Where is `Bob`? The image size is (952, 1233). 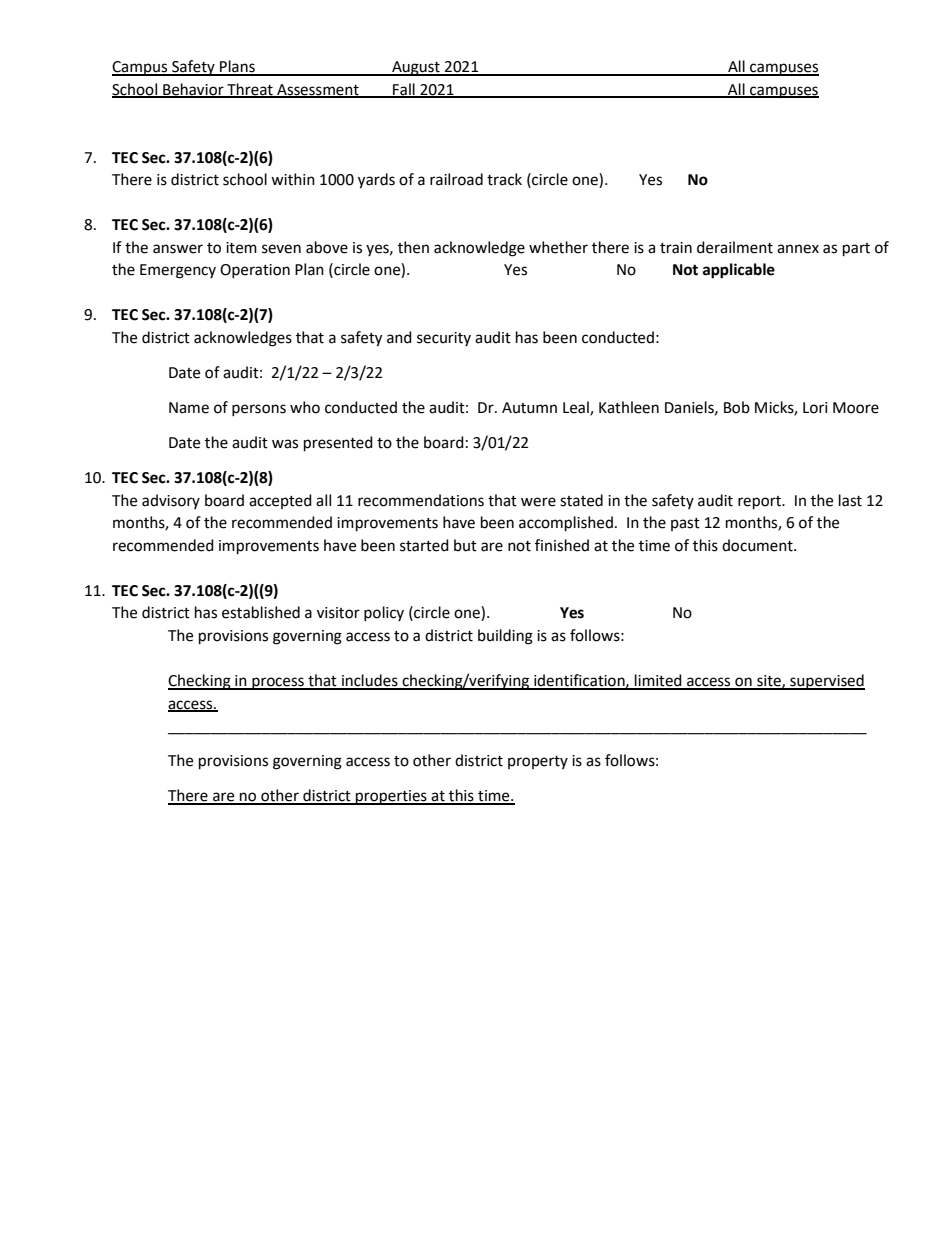
Bob is located at coordinates (737, 407).
